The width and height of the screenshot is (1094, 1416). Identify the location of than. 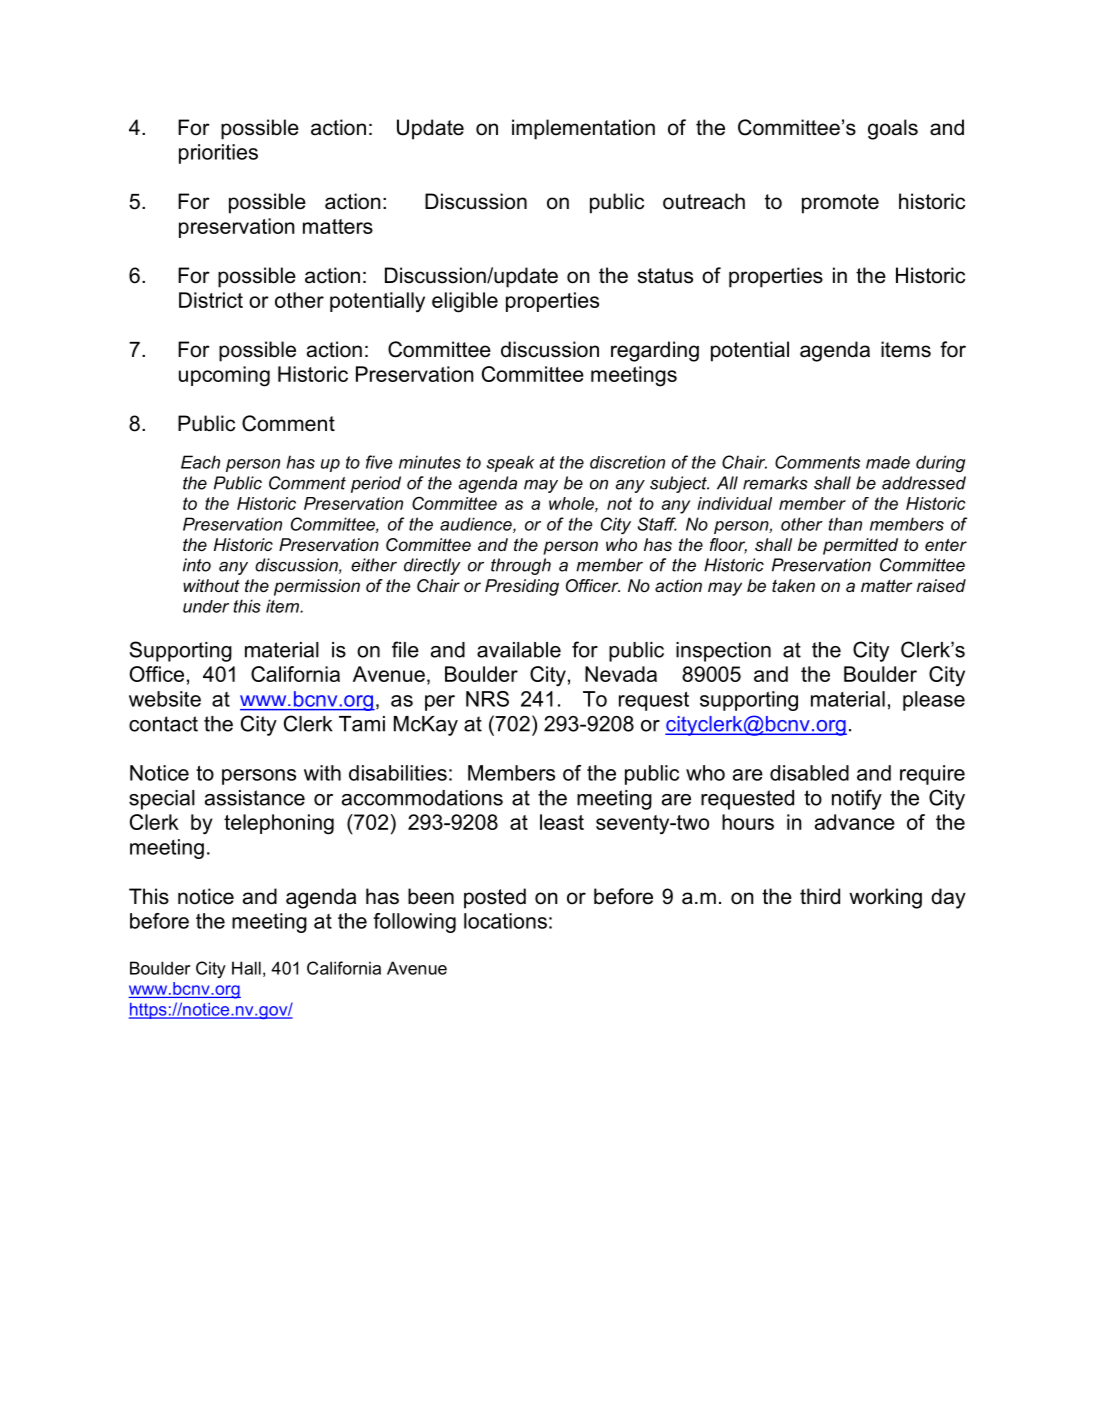
(845, 524).
